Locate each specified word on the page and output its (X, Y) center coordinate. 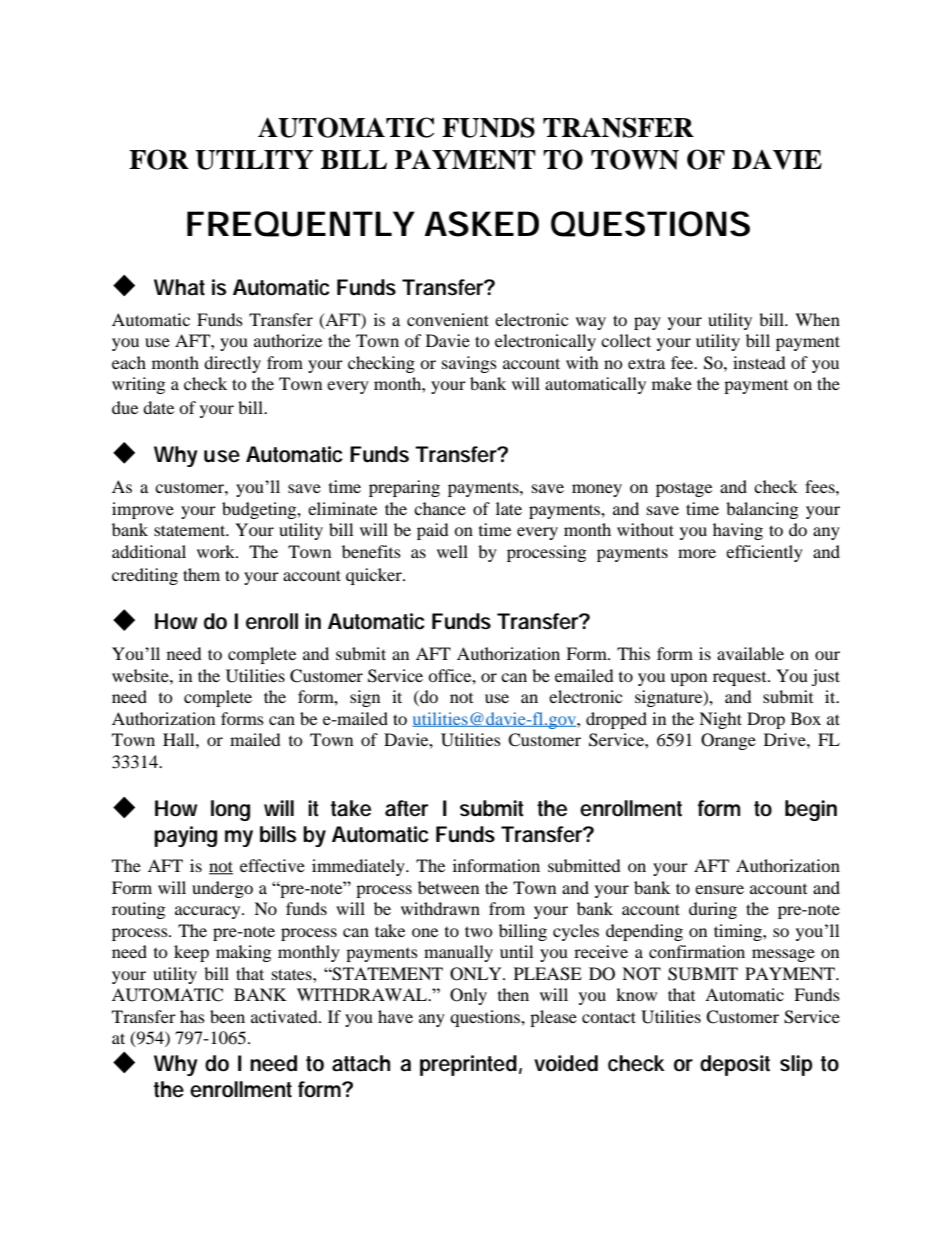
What (179, 287)
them (201, 574)
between (448, 887)
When (817, 319)
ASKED (482, 224)
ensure (719, 889)
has (192, 1016)
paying (185, 836)
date (158, 407)
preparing (404, 488)
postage (684, 489)
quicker (375, 576)
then (513, 994)
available (750, 653)
